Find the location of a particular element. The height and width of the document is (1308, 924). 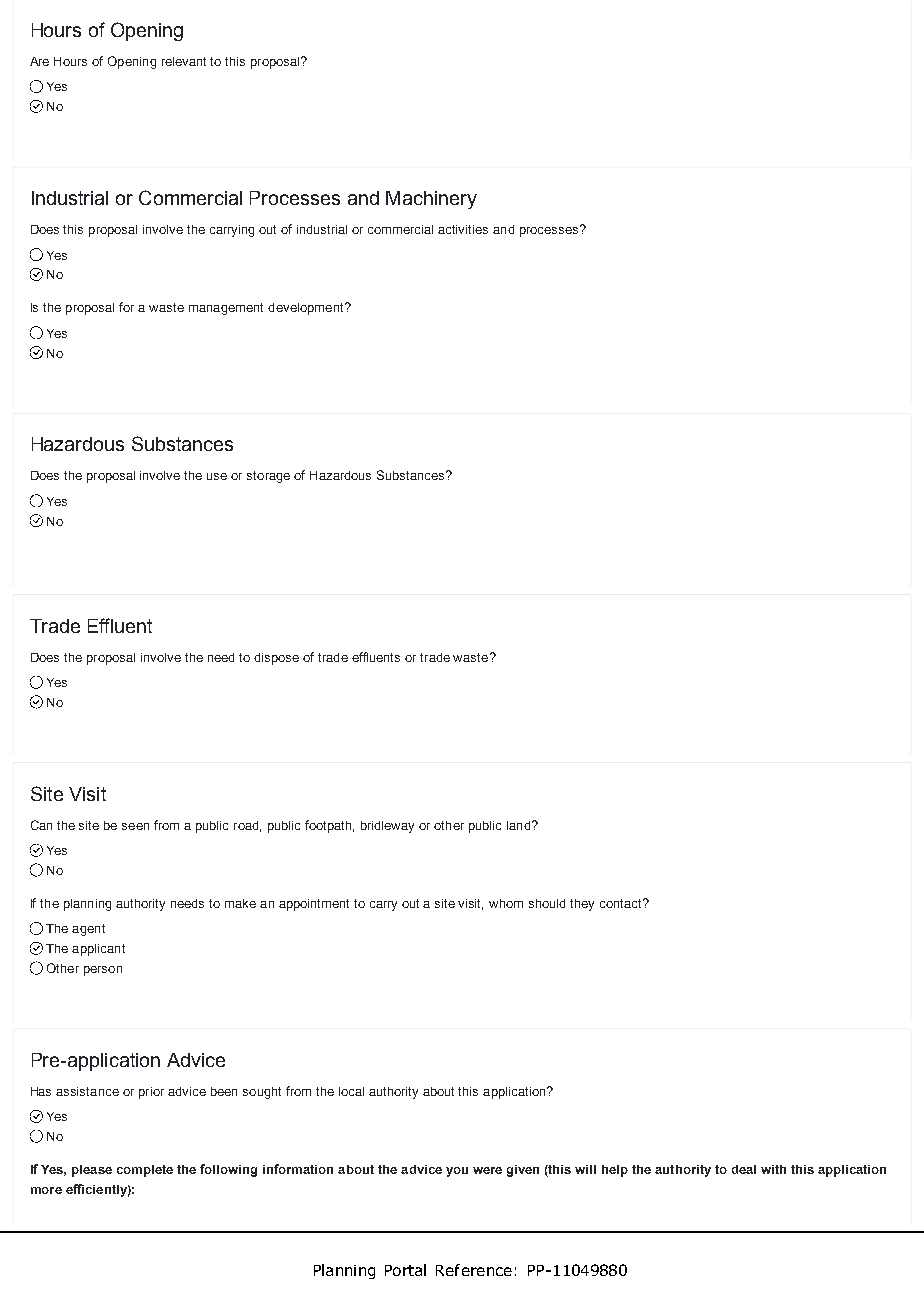

development is located at coordinates (307, 309).
